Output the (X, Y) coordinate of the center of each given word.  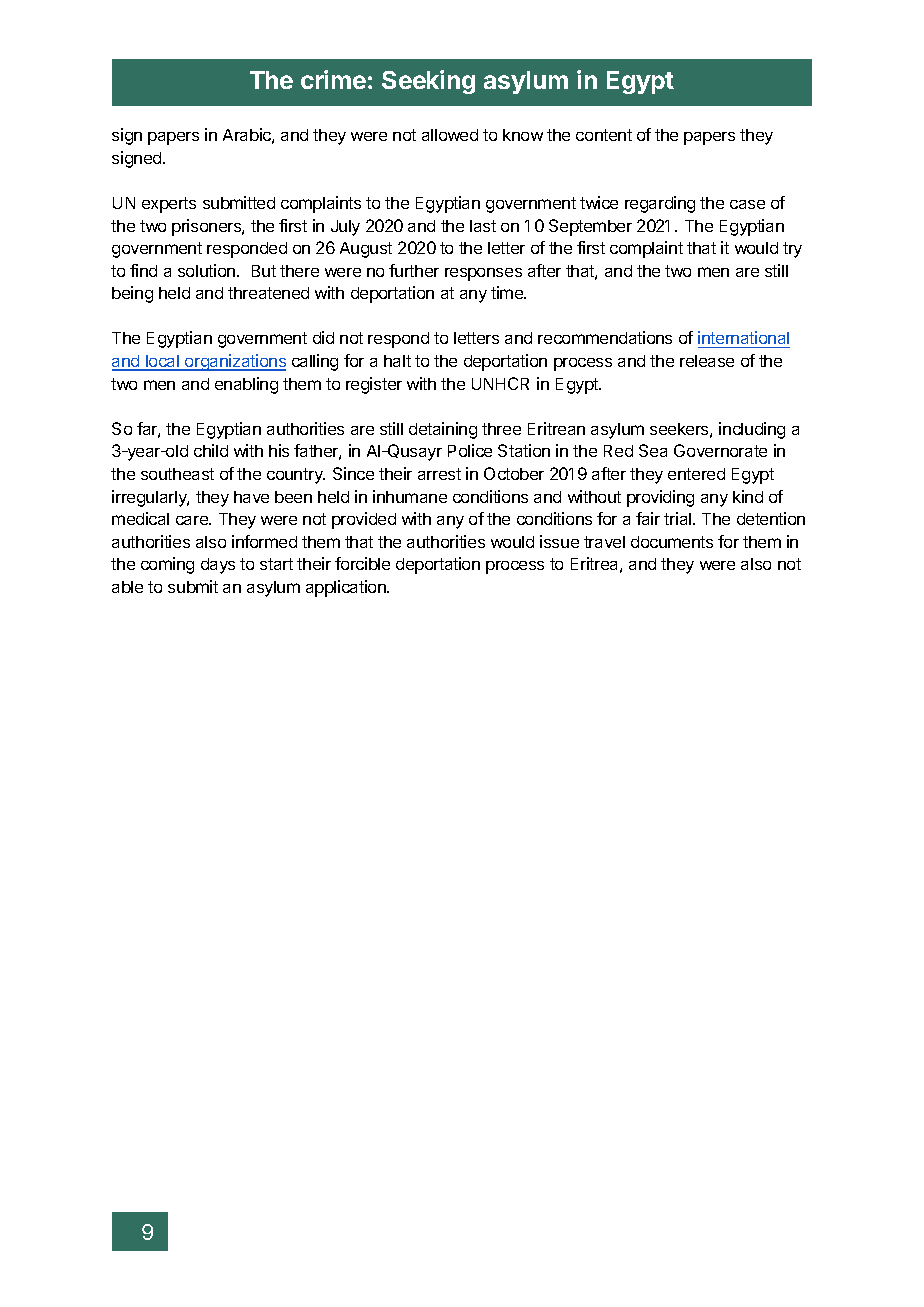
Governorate (720, 450)
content (604, 135)
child (211, 450)
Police (470, 450)
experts (169, 205)
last (483, 226)
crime (333, 79)
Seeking (428, 82)
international (744, 339)
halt (397, 361)
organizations (234, 362)
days (218, 566)
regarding (660, 204)
